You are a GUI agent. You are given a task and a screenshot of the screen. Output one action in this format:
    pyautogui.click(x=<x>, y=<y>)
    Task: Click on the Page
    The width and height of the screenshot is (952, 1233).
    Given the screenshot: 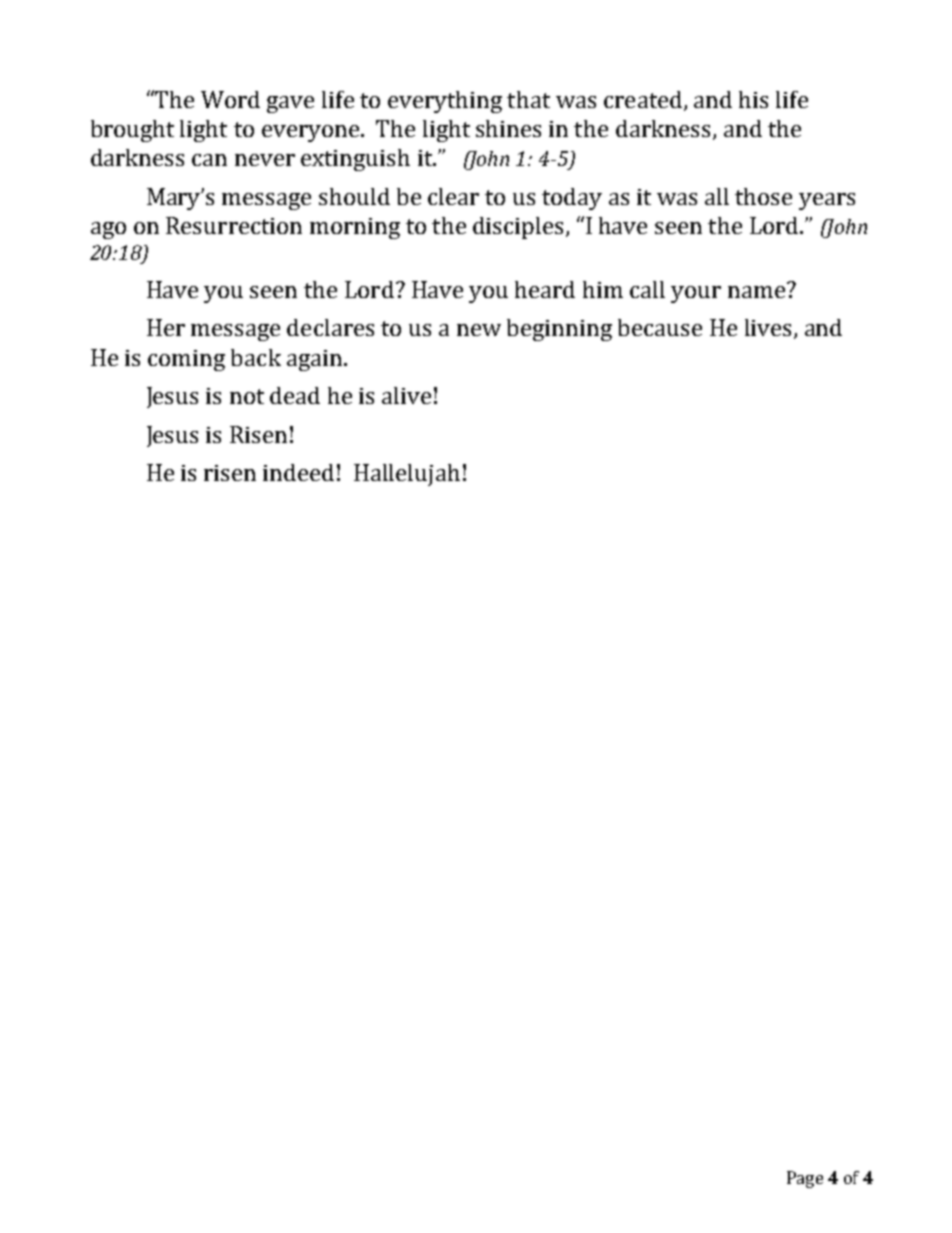 What is the action you would take?
    pyautogui.click(x=805, y=1179)
